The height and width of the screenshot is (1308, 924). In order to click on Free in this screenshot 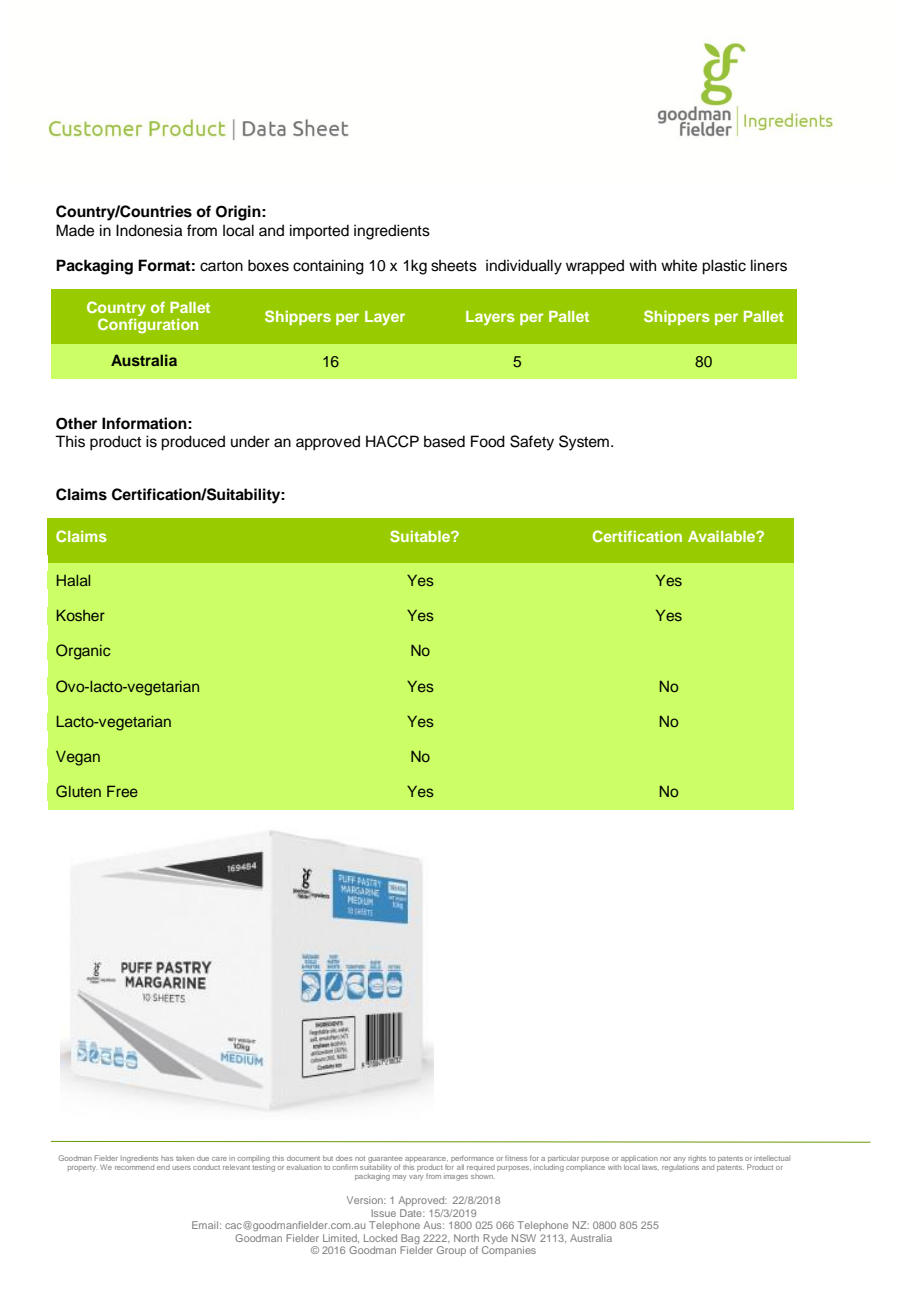, I will do `click(122, 791)`.
